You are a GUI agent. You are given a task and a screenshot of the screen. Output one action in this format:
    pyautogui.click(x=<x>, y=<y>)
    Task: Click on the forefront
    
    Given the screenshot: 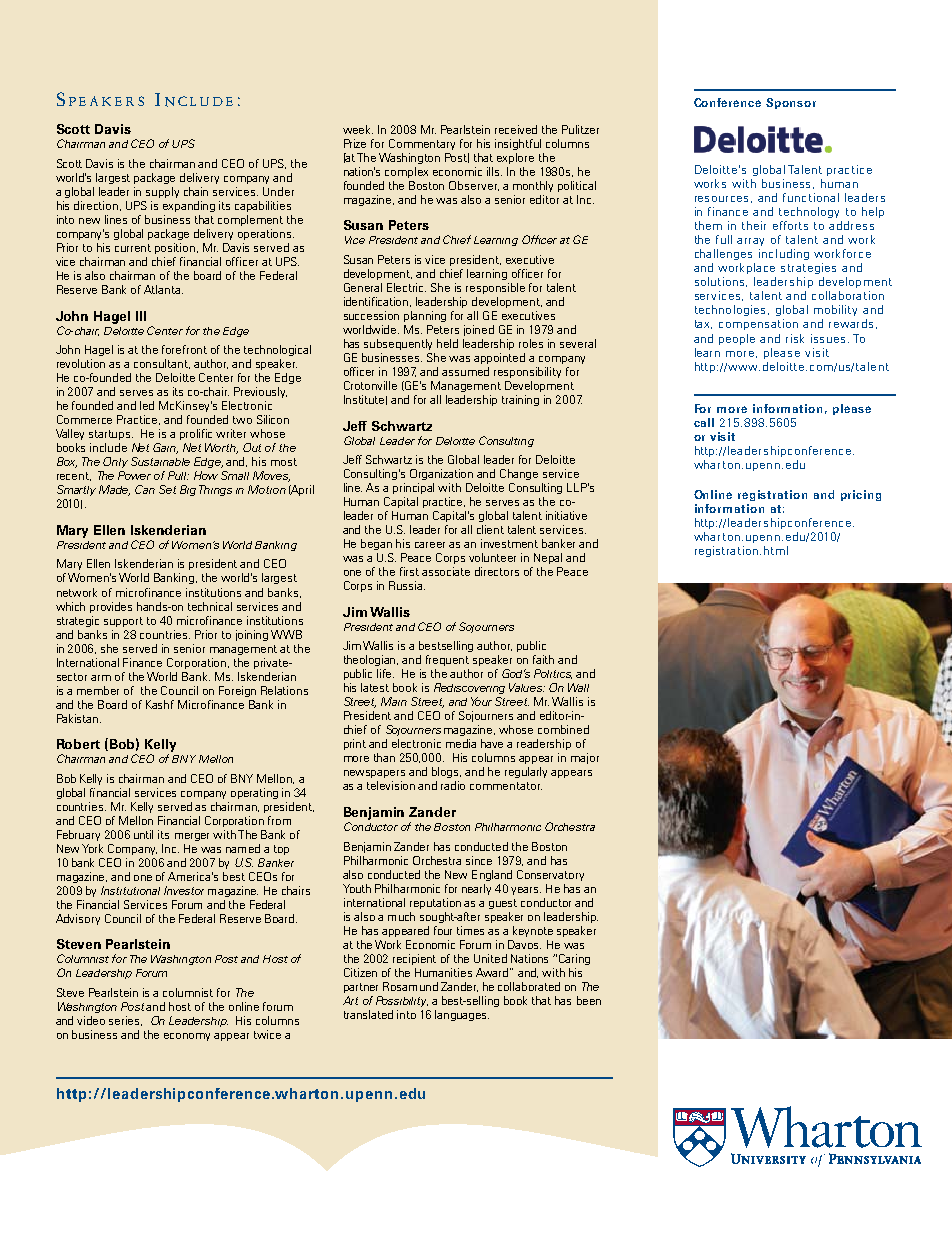 What is the action you would take?
    pyautogui.click(x=184, y=349)
